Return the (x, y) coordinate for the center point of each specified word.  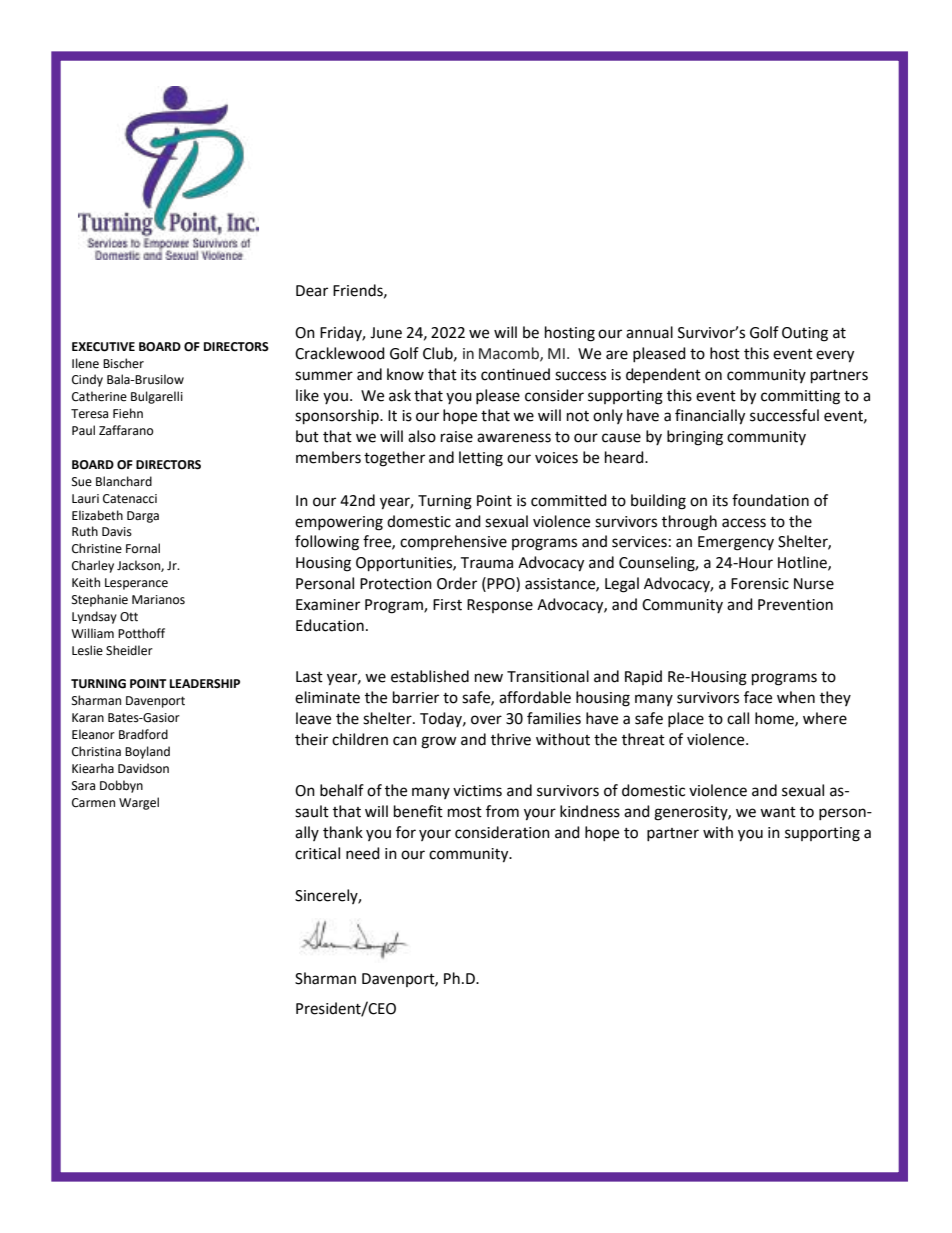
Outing (805, 334)
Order (457, 583)
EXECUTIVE (103, 347)
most (465, 812)
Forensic (760, 584)
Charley (93, 566)
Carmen (93, 803)
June (386, 333)
